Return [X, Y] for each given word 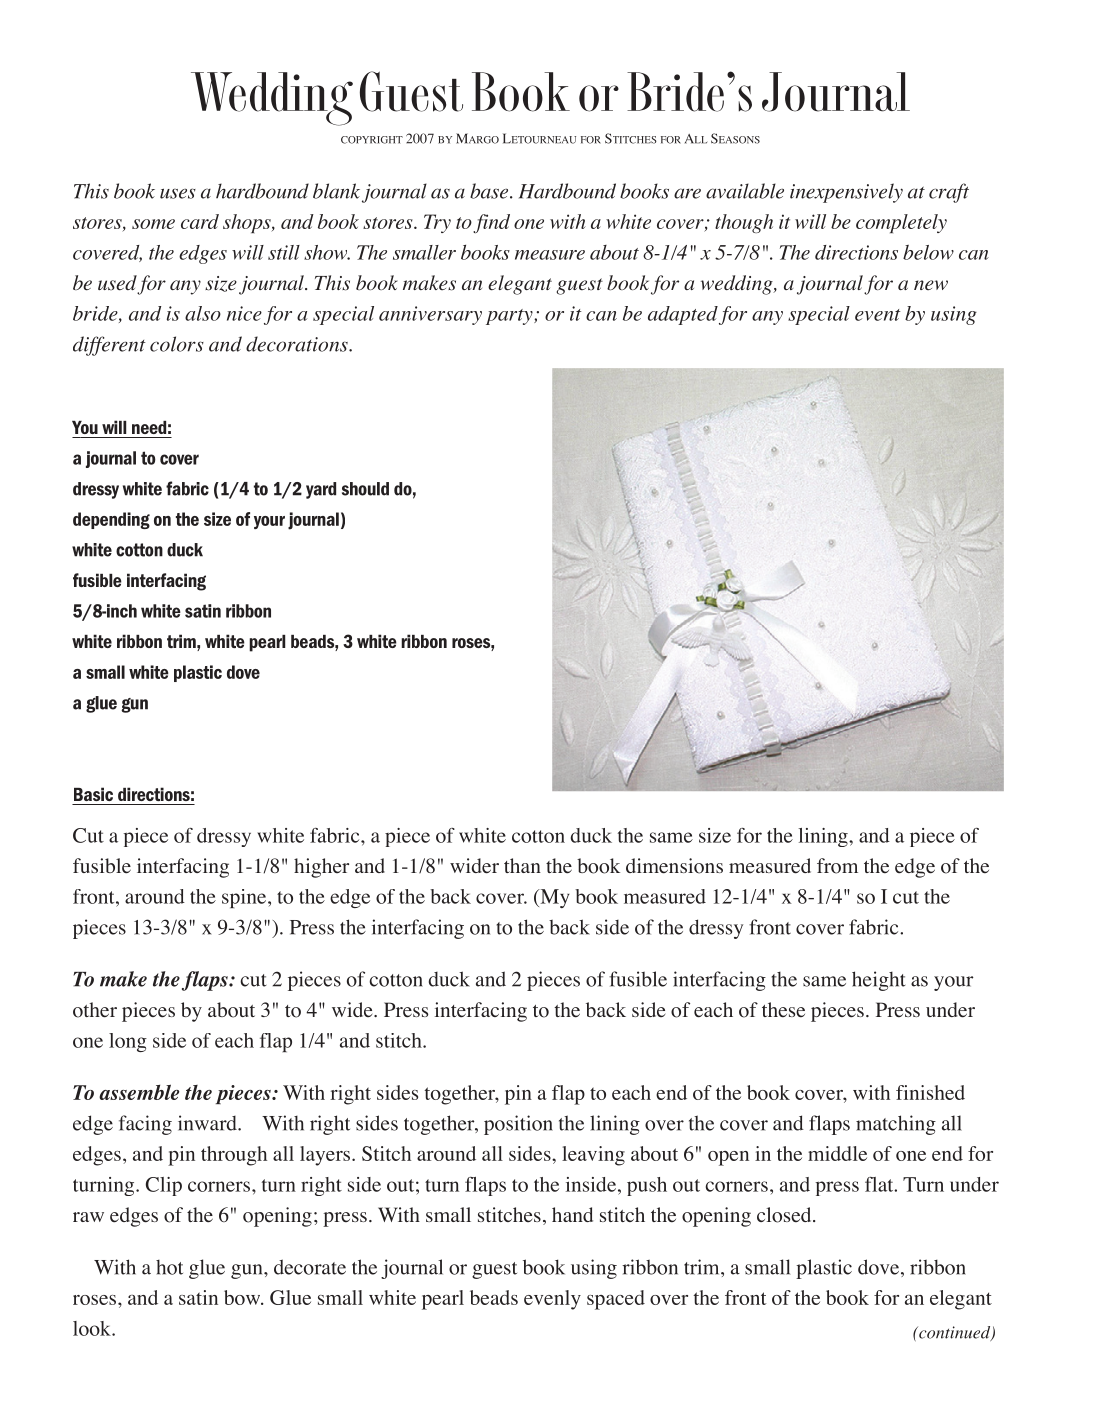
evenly [552, 1300]
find [491, 223]
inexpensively [846, 193]
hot [169, 1267]
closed [785, 1215]
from [837, 866]
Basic [93, 794]
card [200, 221]
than [522, 865]
